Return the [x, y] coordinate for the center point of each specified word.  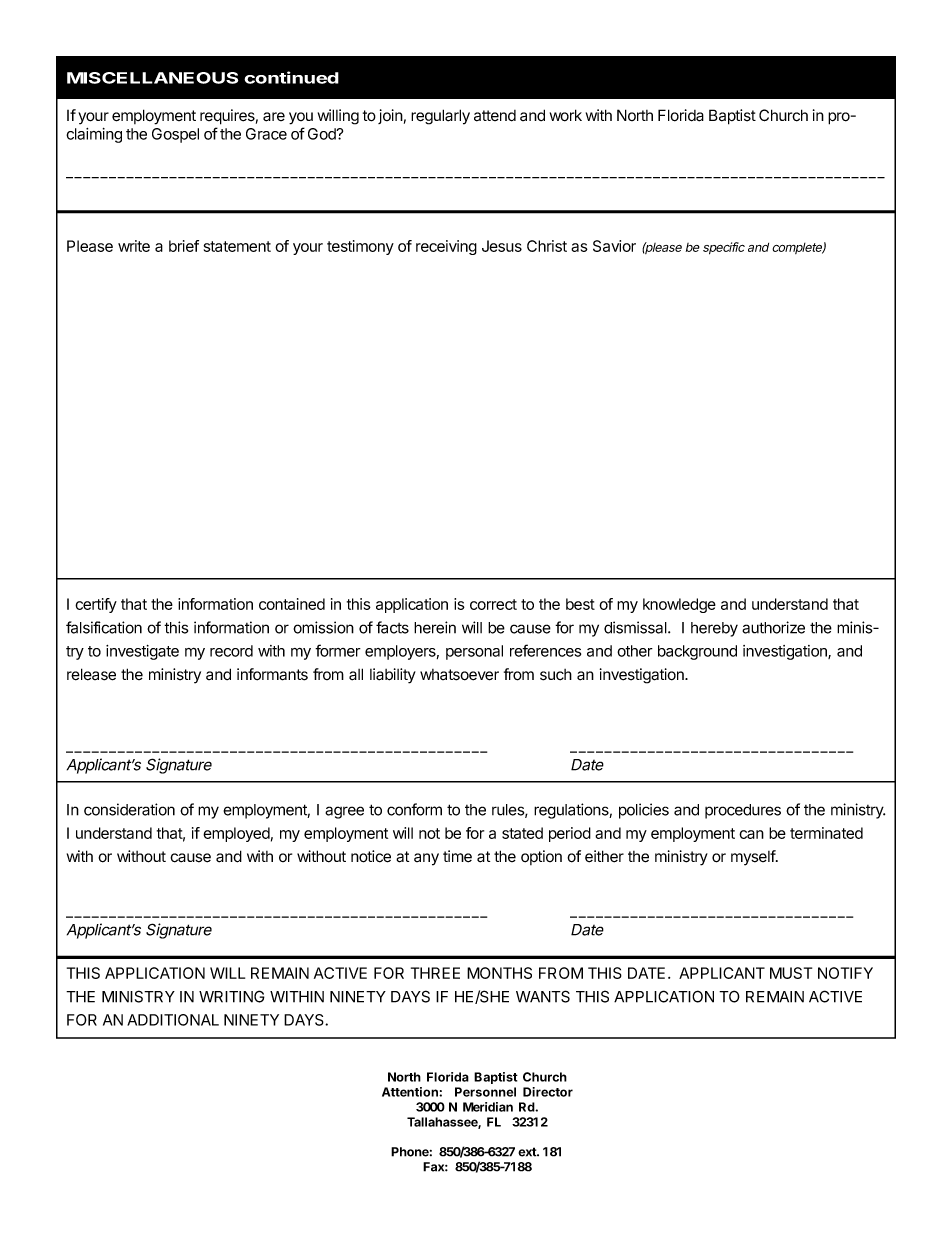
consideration [129, 809]
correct [493, 604]
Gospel [175, 135]
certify [96, 605]
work [566, 115]
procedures [743, 811]
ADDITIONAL [173, 1020]
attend [495, 116]
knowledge [679, 605]
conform [414, 809]
